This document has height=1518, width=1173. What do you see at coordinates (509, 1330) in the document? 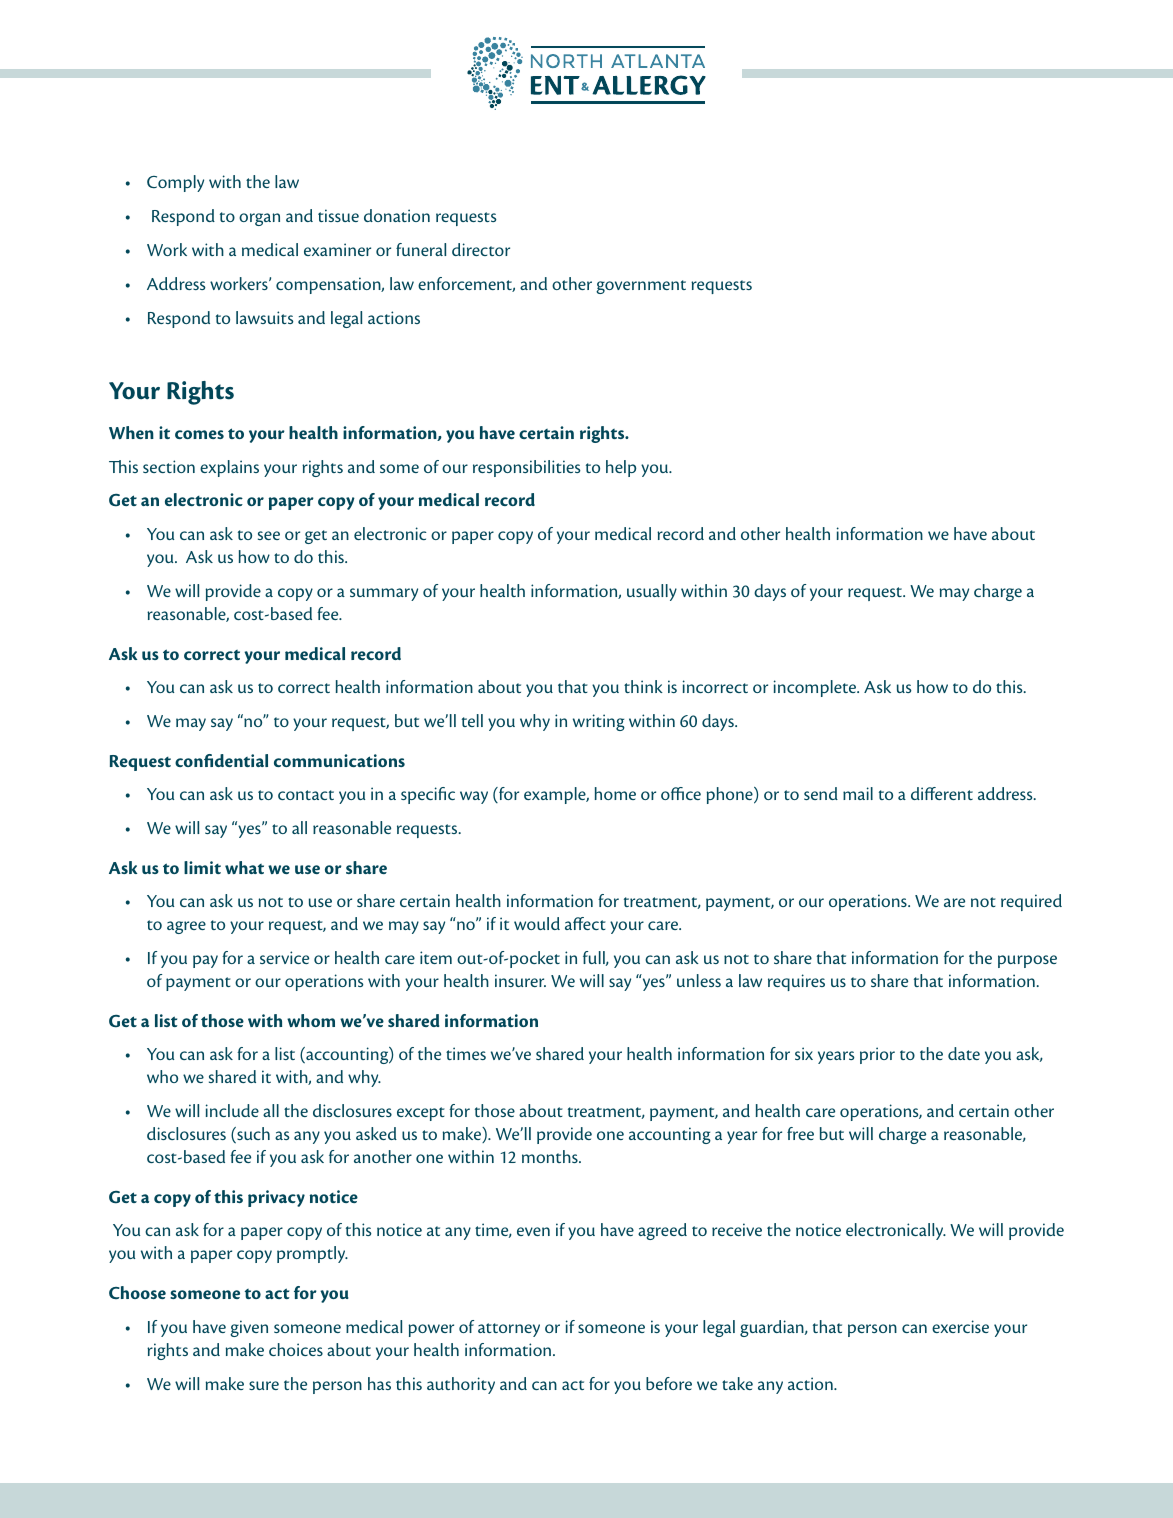
I see `attorney` at bounding box center [509, 1330].
